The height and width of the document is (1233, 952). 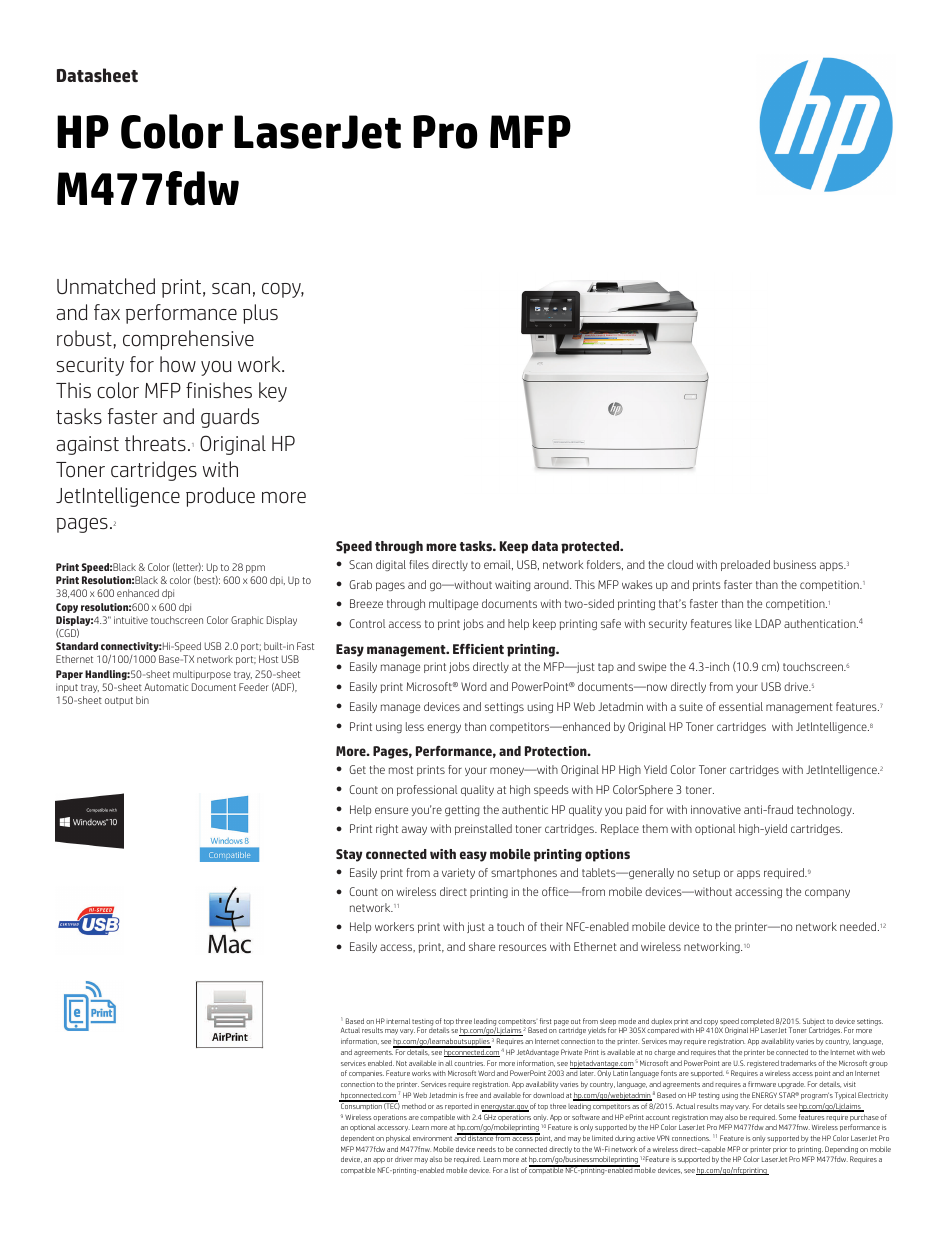 What do you see at coordinates (745, 565) in the document?
I see `preloaded` at bounding box center [745, 565].
